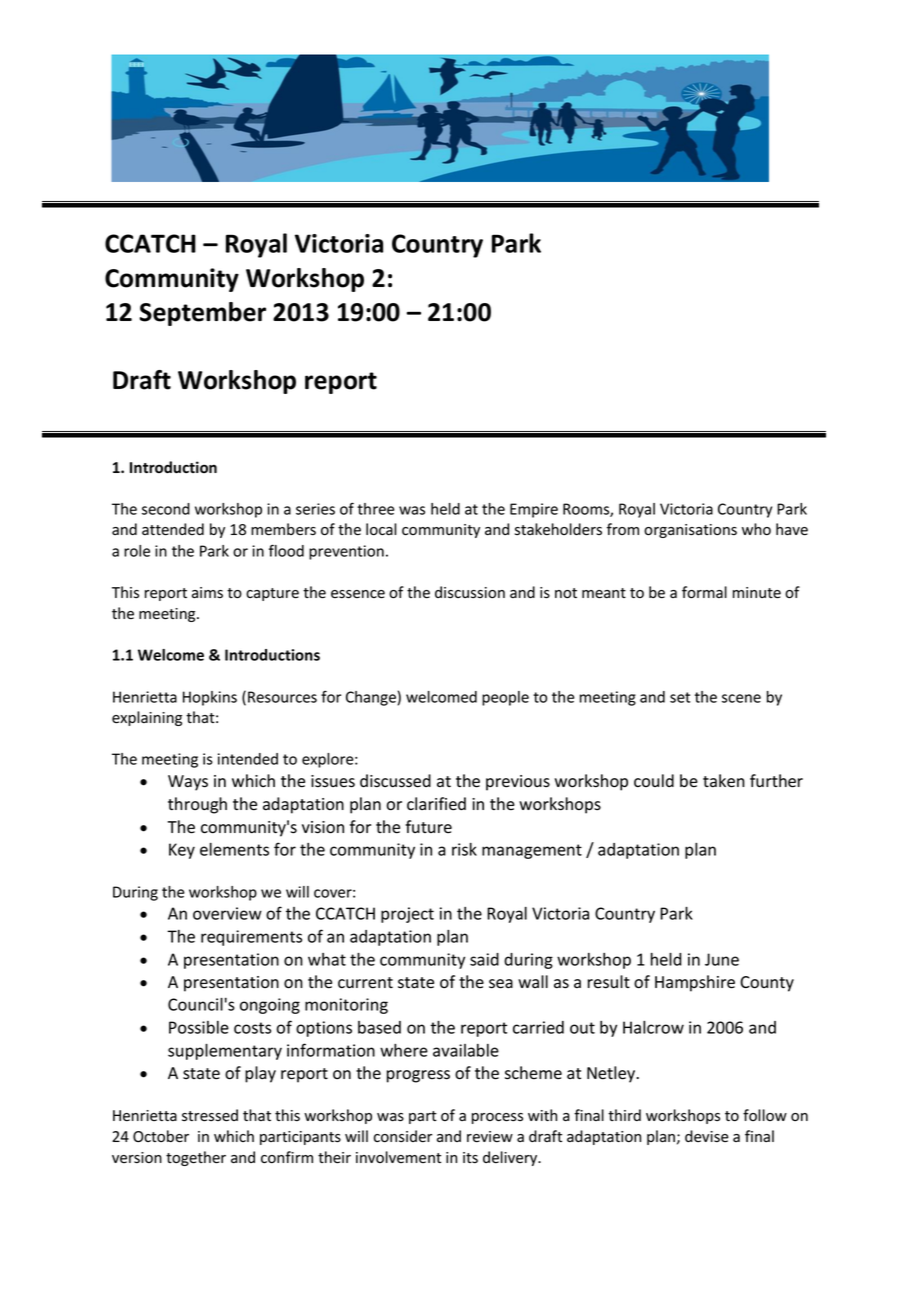  I want to click on who, so click(756, 529).
